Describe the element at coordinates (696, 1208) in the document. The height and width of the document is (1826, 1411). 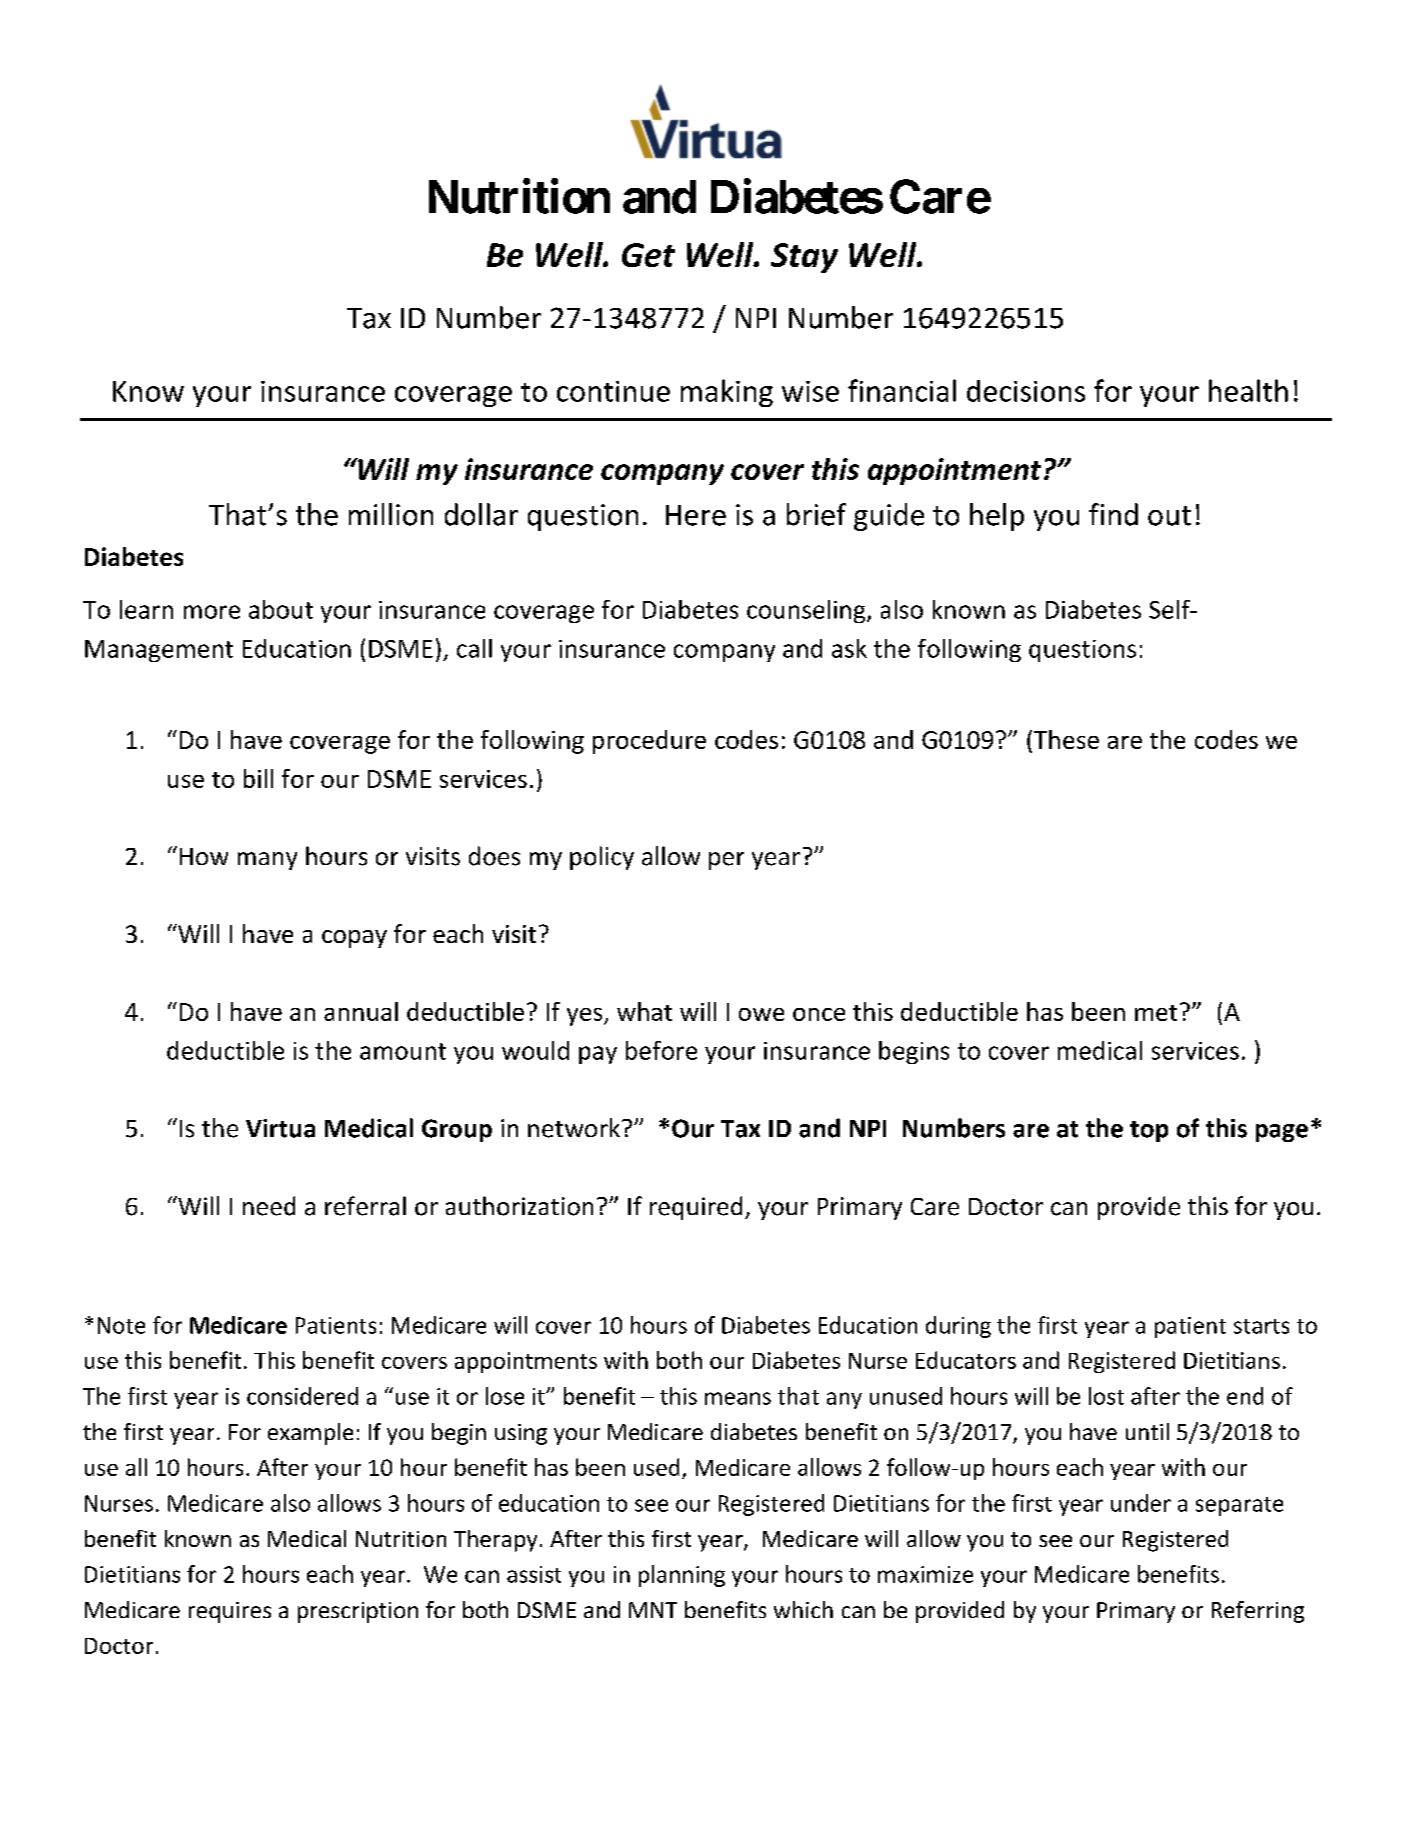
I see `required` at that location.
